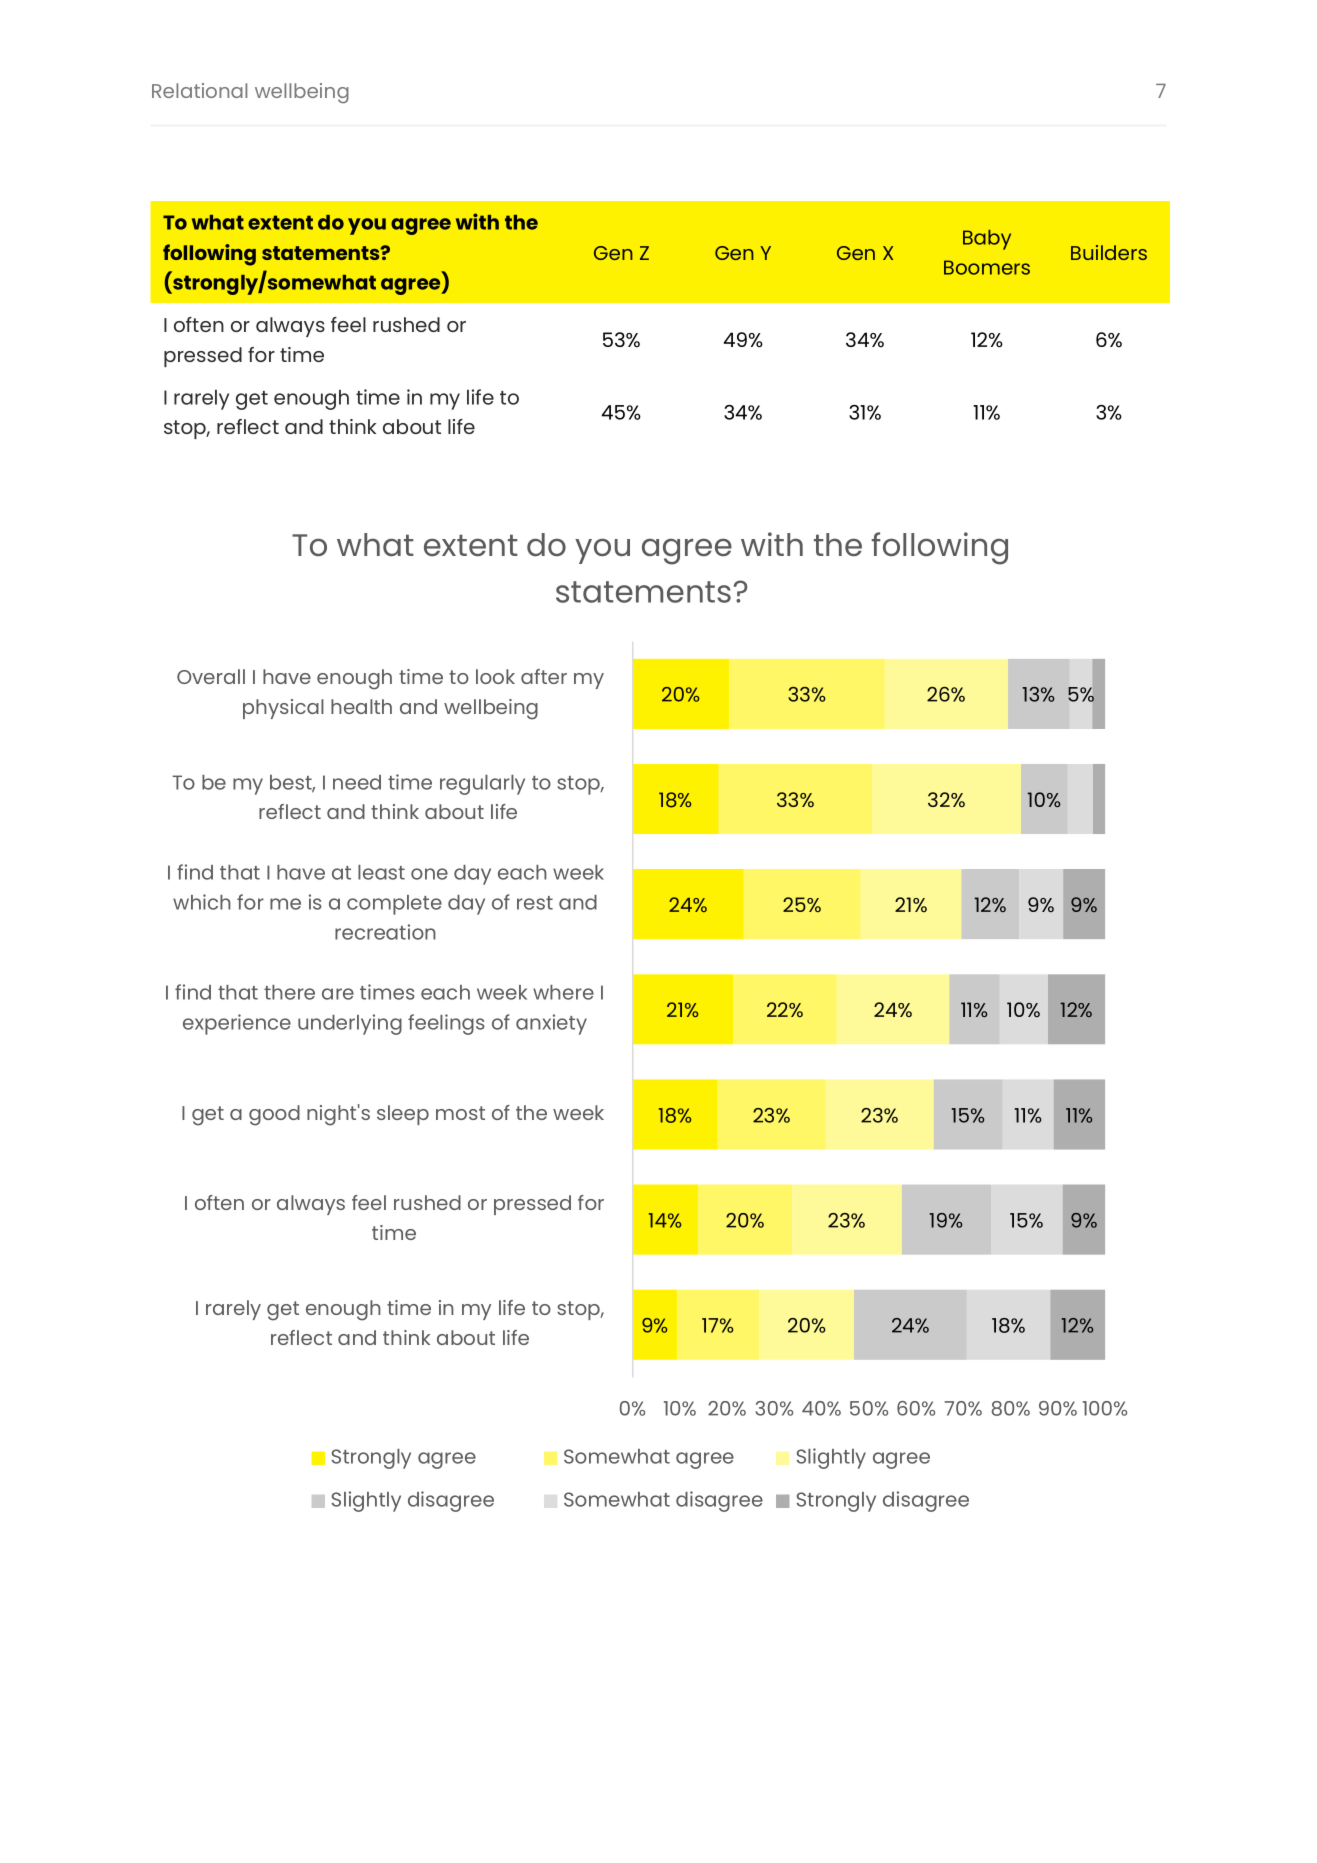 The image size is (1317, 1863). What do you see at coordinates (495, 676) in the image?
I see `look` at bounding box center [495, 676].
